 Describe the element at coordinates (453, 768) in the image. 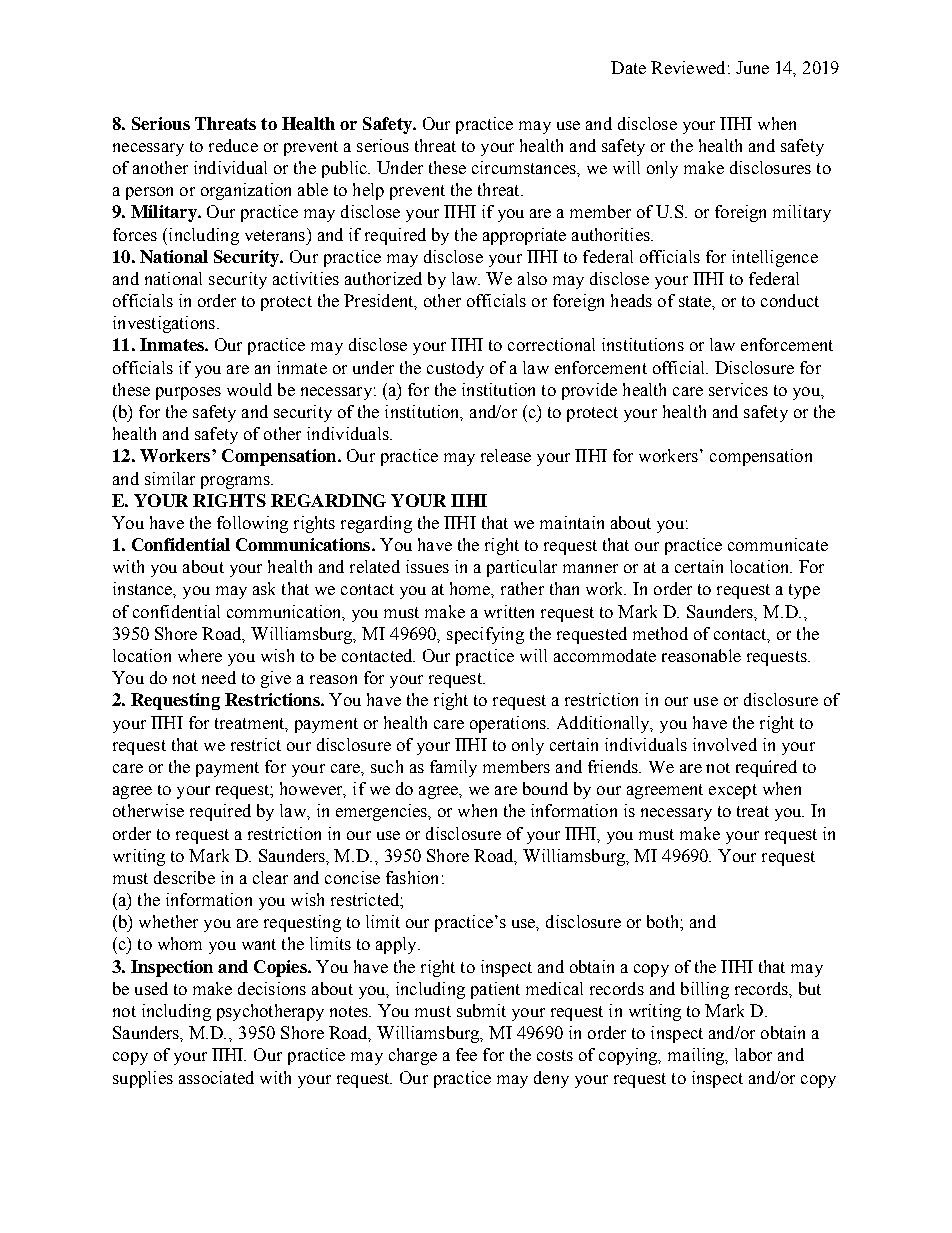

I see `family` at that location.
